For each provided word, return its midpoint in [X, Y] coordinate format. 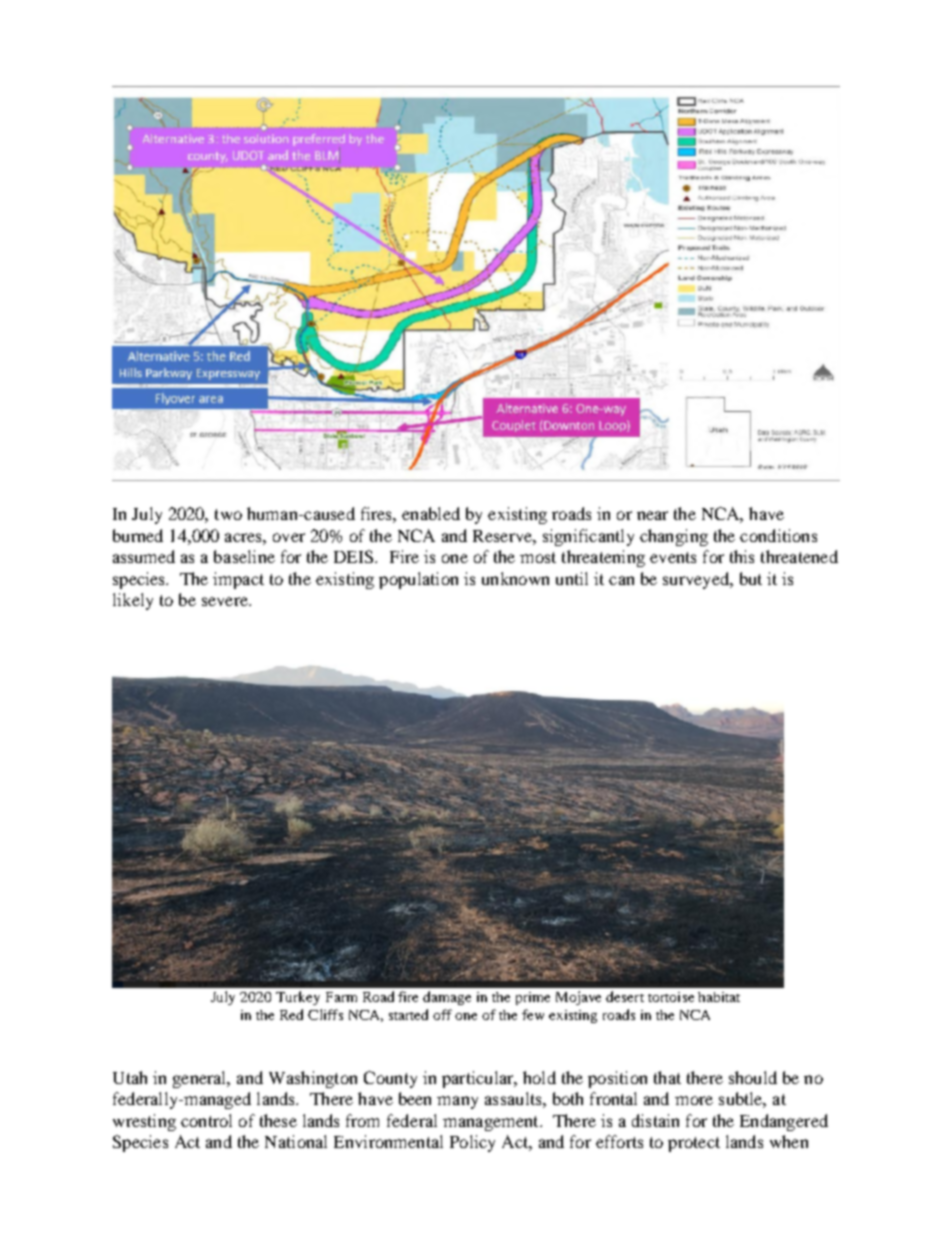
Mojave [578, 998]
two [228, 514]
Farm [341, 997]
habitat [719, 997]
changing [674, 537]
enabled [431, 513]
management [492, 1123]
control [206, 1120]
